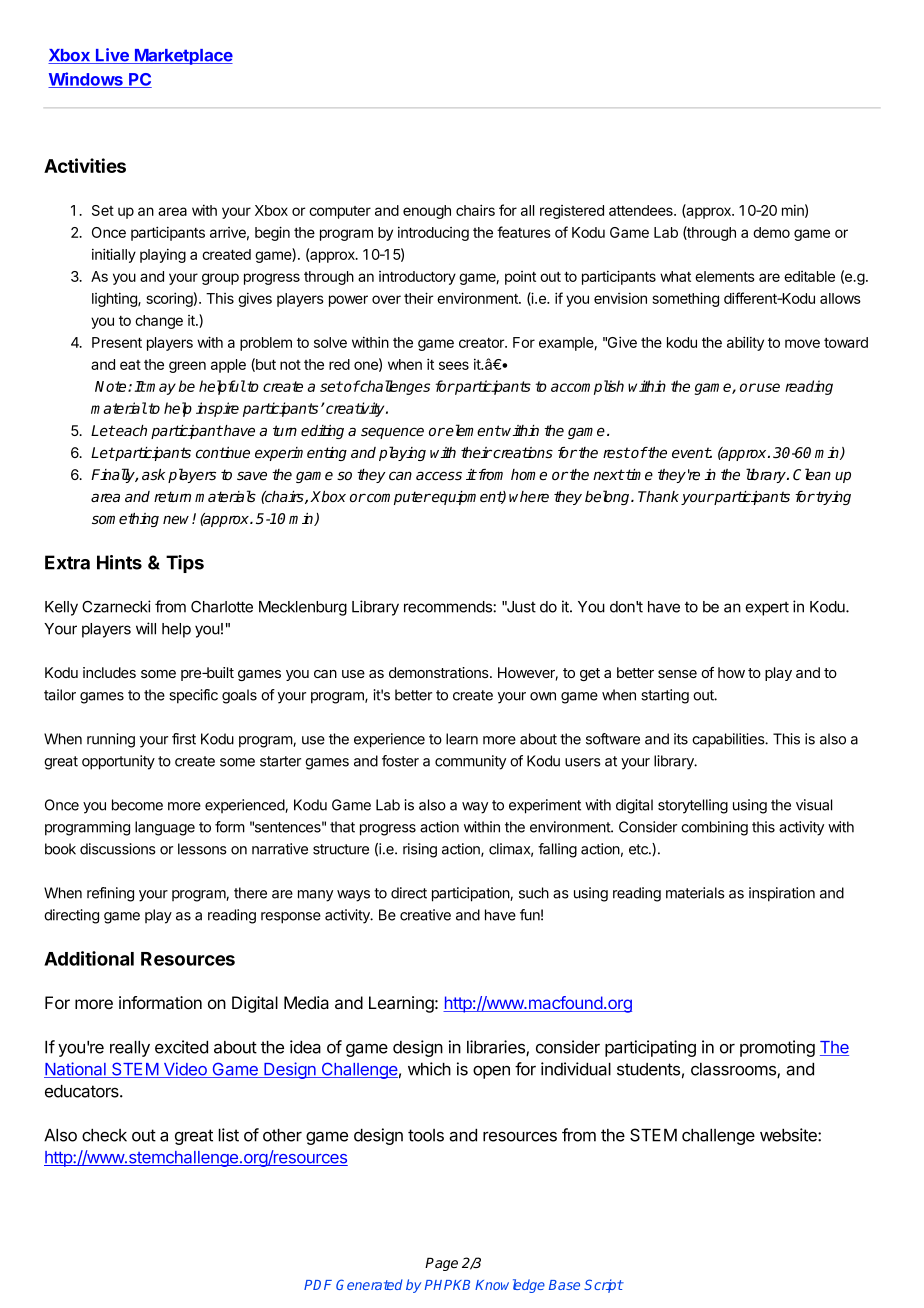 This screenshot has height=1308, width=924. I want to click on check, so click(104, 1135).
